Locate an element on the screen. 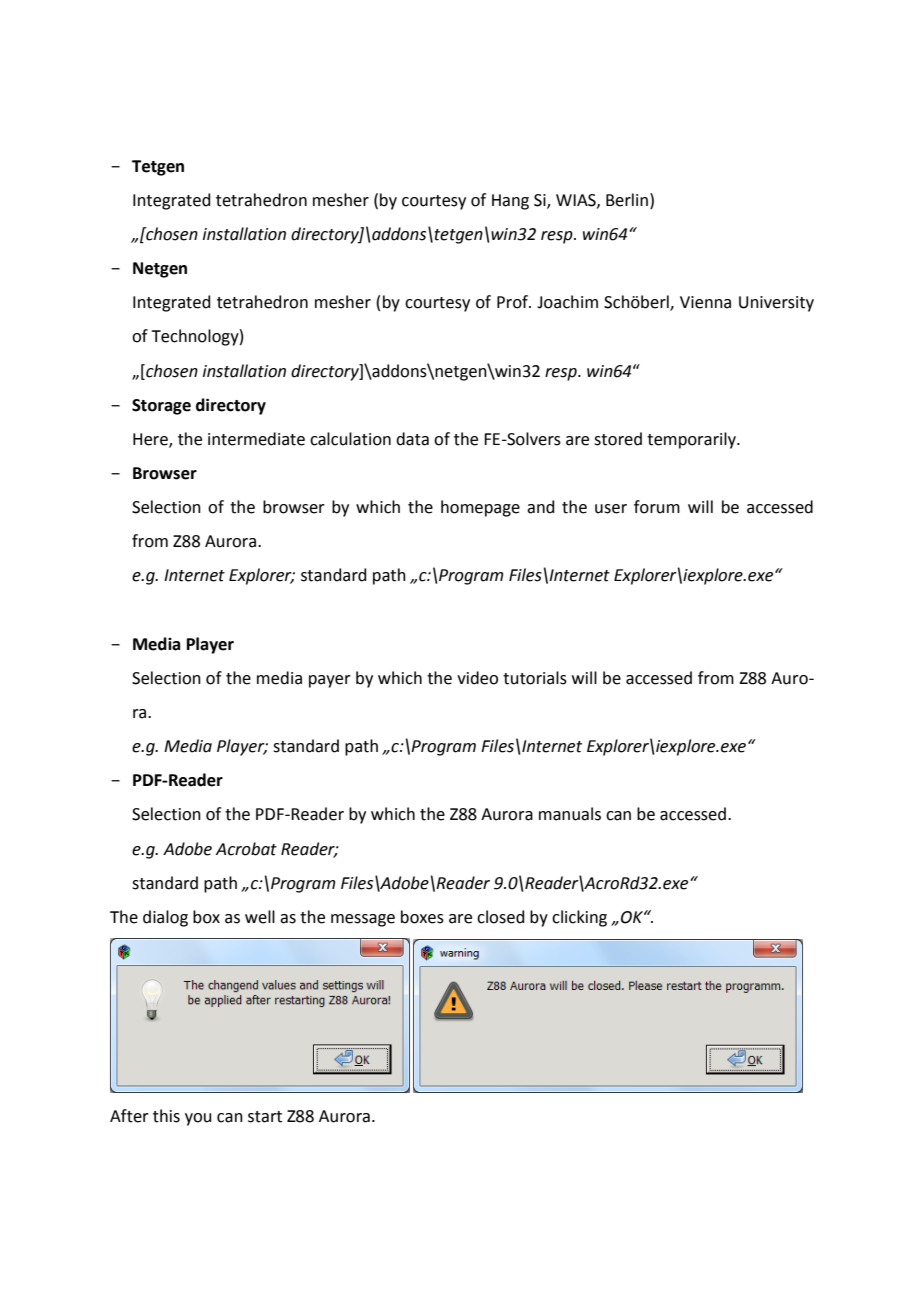  start is located at coordinates (265, 1117).
